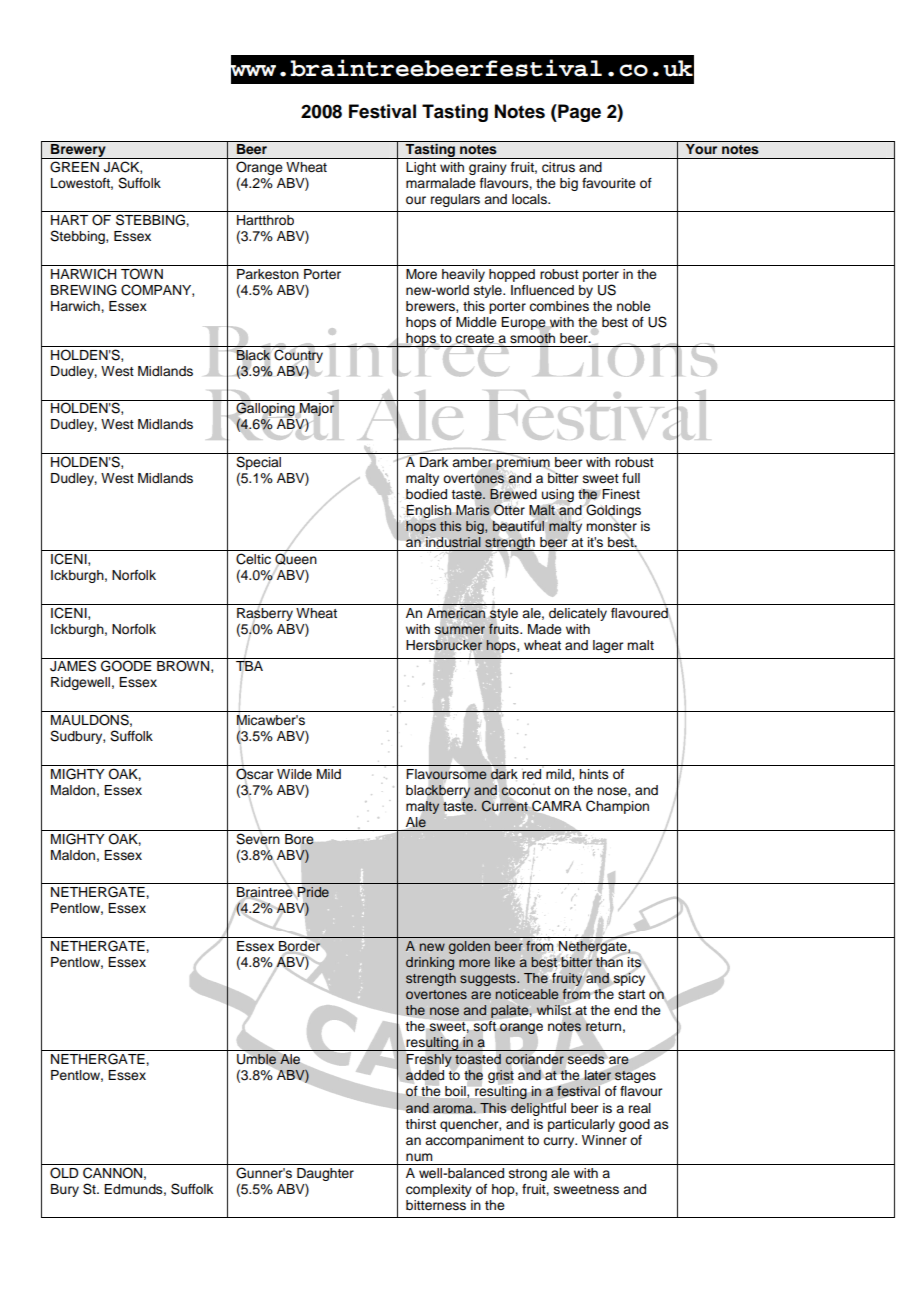  What do you see at coordinates (559, 306) in the screenshot?
I see `combines` at bounding box center [559, 306].
